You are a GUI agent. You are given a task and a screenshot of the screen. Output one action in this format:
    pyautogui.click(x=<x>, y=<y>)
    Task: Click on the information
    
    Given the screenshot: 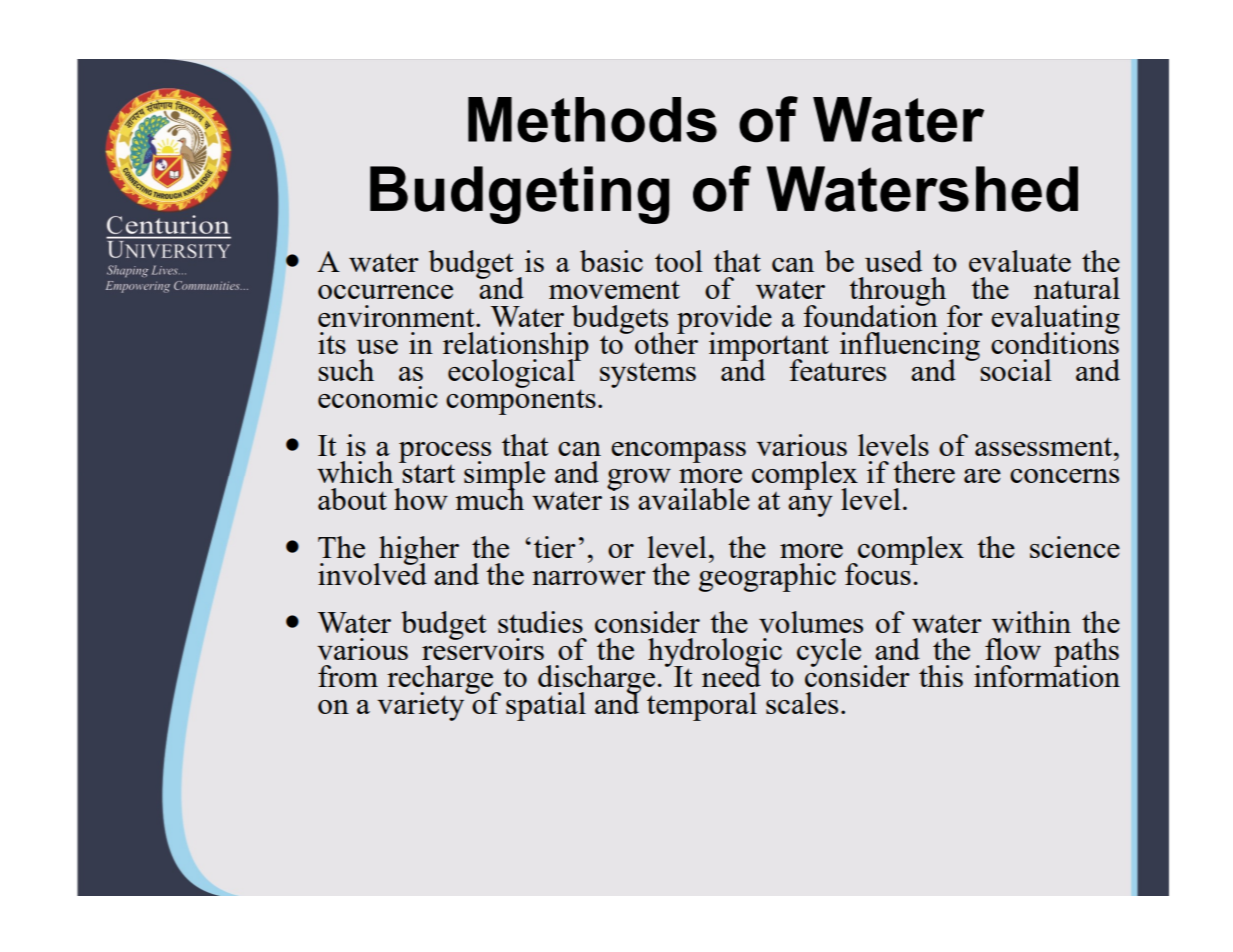 What is the action you would take?
    pyautogui.click(x=1047, y=675)
